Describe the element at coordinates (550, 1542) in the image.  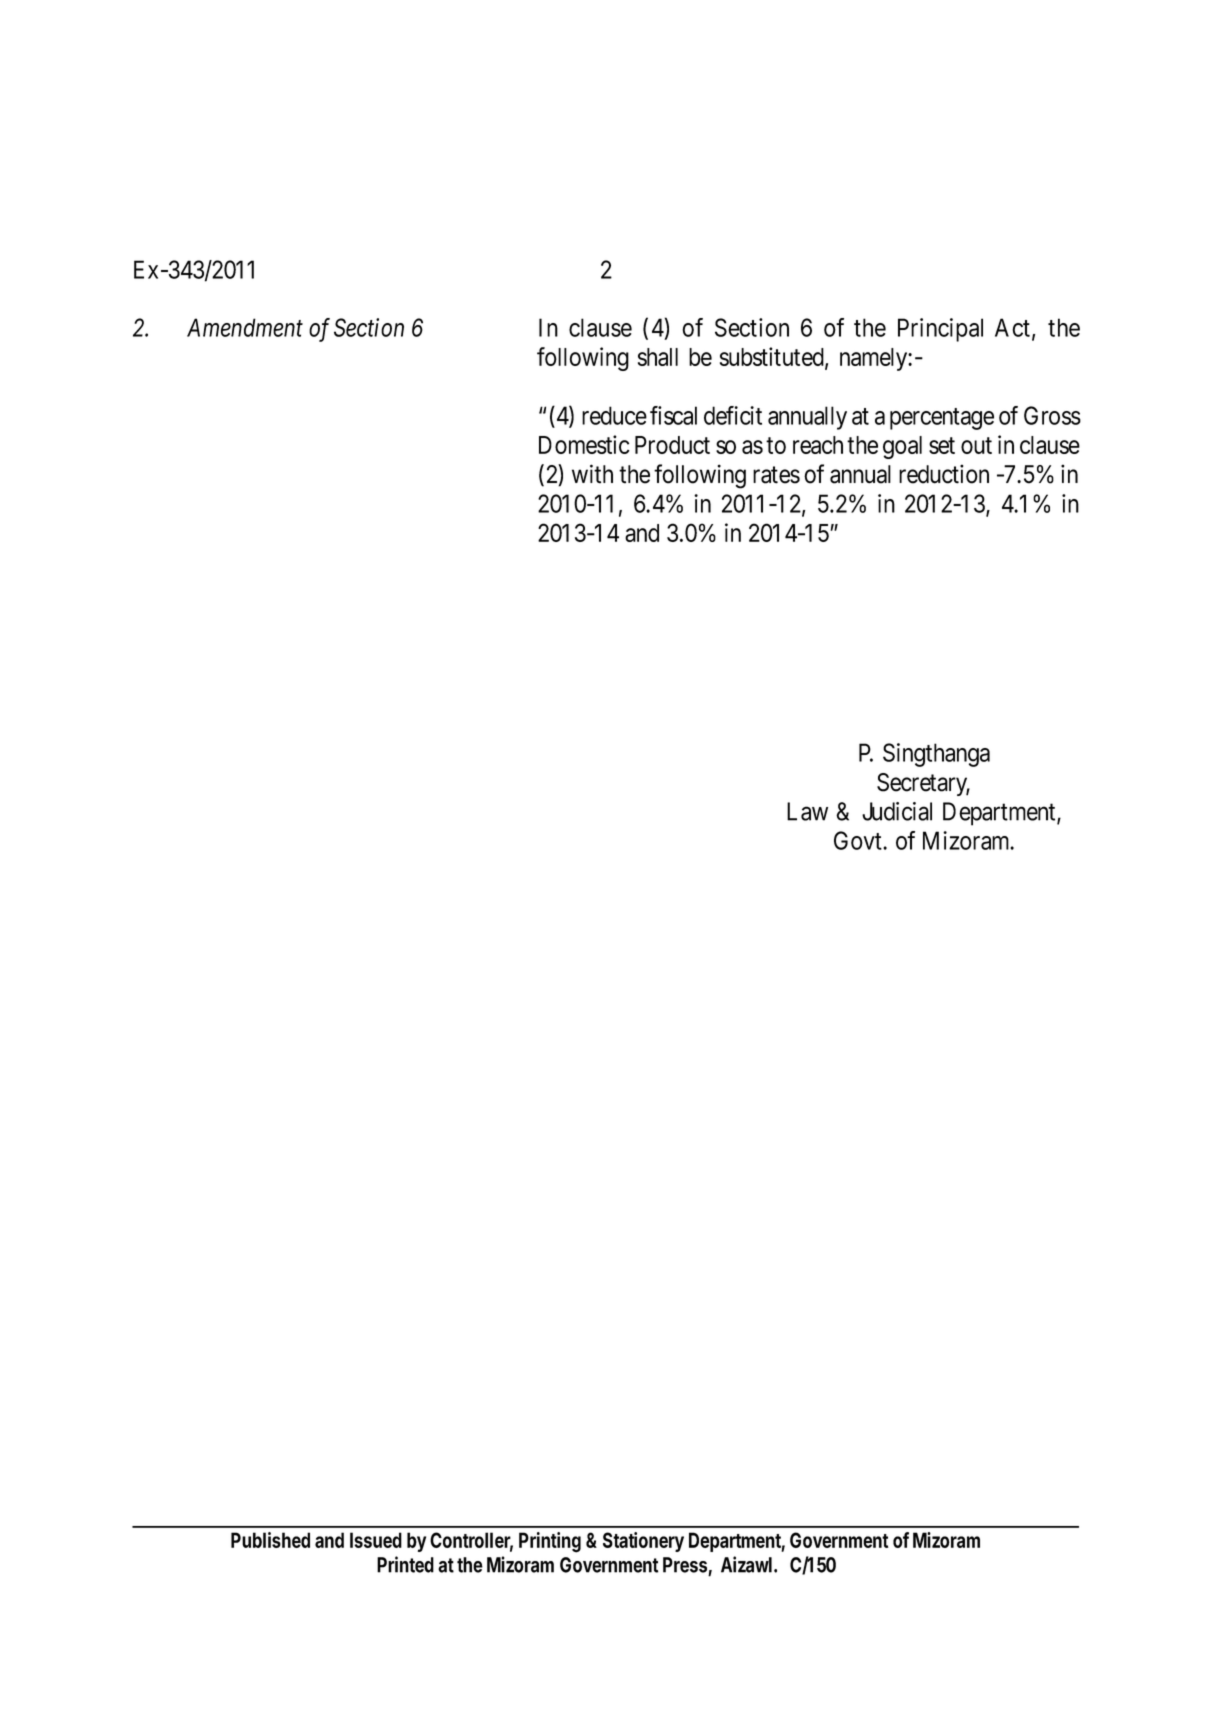
I see `Printing` at that location.
